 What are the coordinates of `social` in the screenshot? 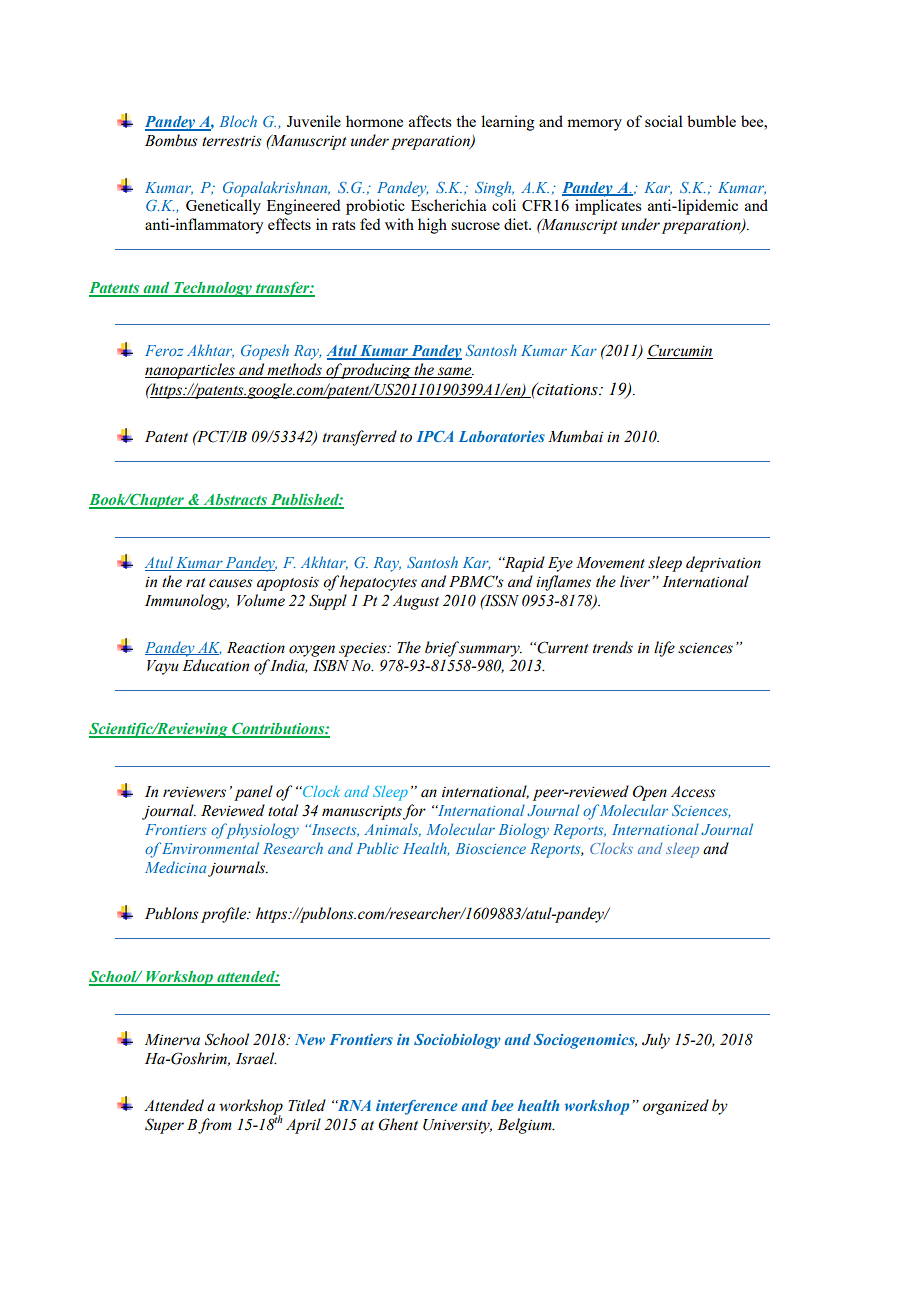 It's located at (664, 121).
